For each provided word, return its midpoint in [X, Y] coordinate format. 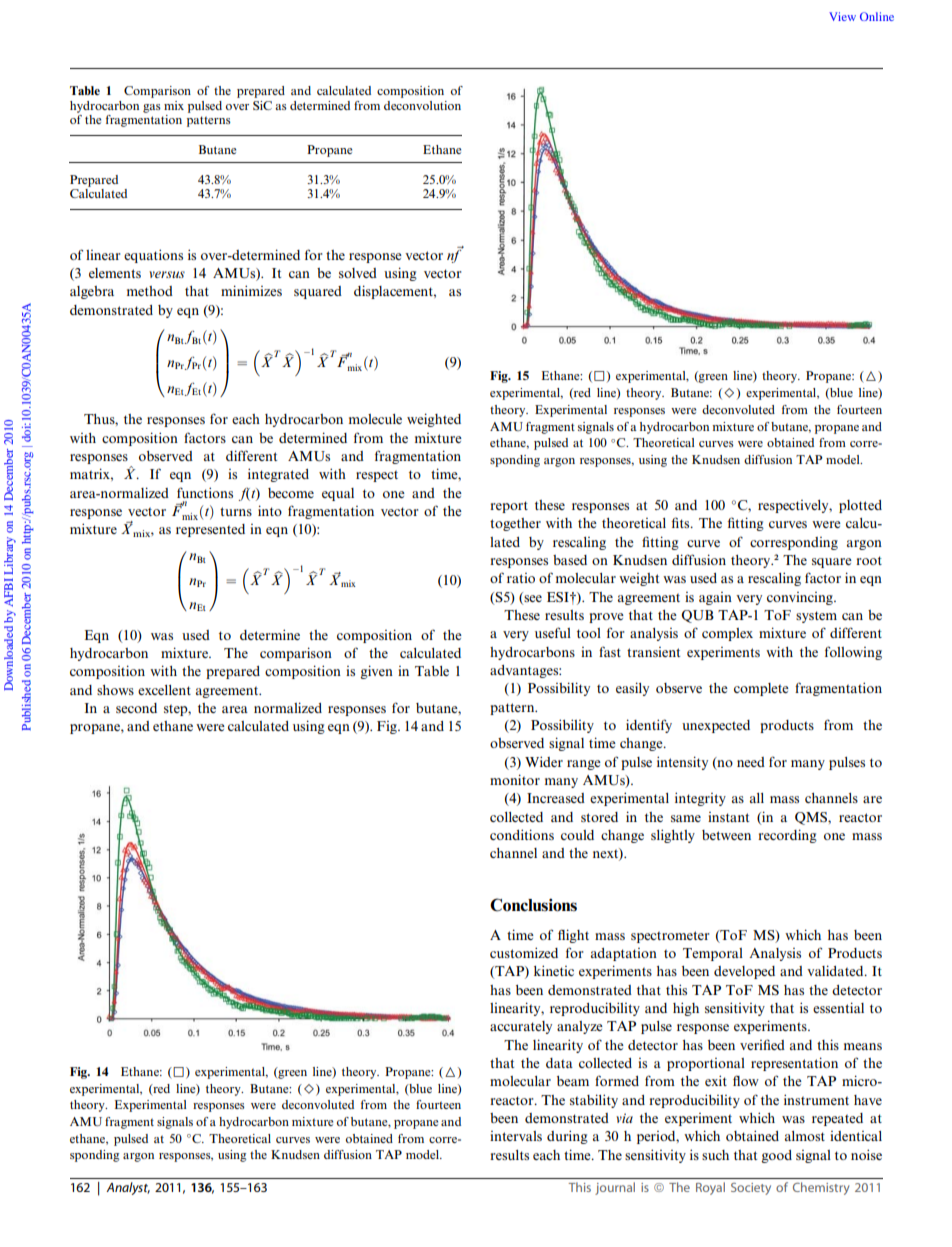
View [842, 16]
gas [152, 108]
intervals [516, 1136]
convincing [801, 598]
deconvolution [422, 105]
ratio [521, 578]
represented [210, 530]
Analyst [128, 1188]
